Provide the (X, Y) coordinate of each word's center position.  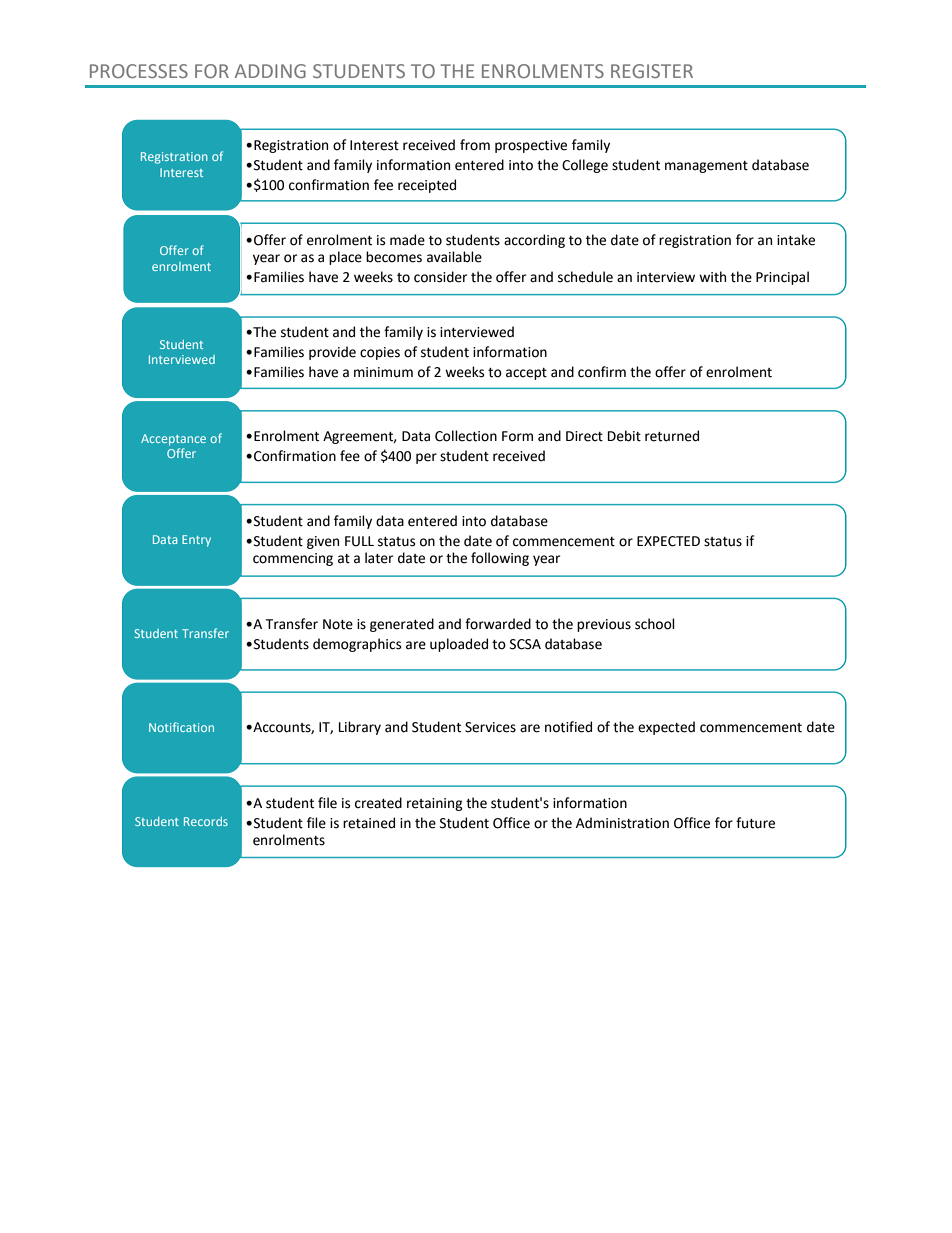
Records (206, 821)
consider (440, 277)
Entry (196, 541)
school (655, 624)
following (500, 559)
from (475, 145)
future (755, 823)
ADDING (270, 71)
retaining (435, 804)
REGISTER (652, 71)
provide (332, 353)
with (712, 277)
